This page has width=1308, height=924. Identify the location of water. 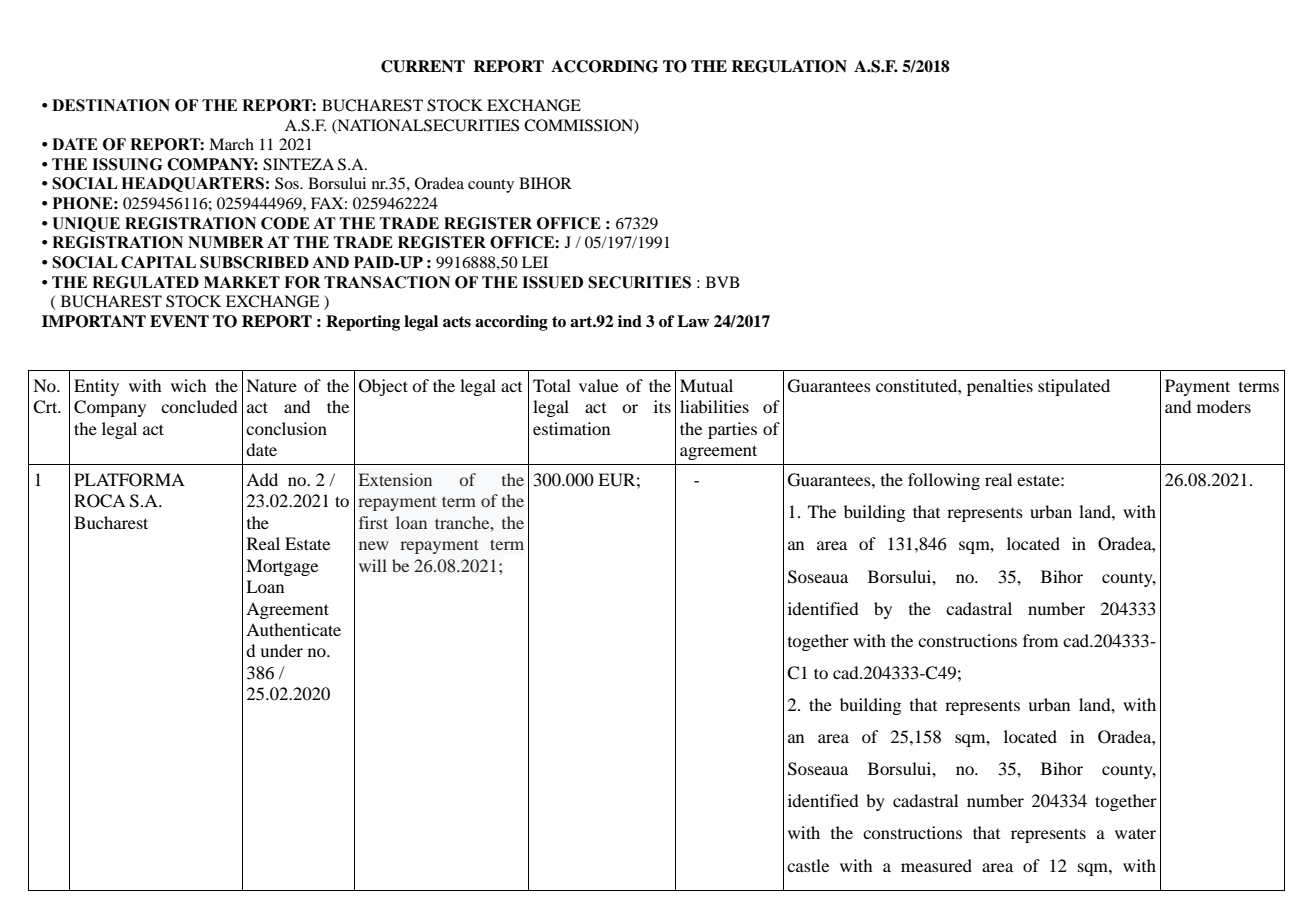
(1135, 834).
